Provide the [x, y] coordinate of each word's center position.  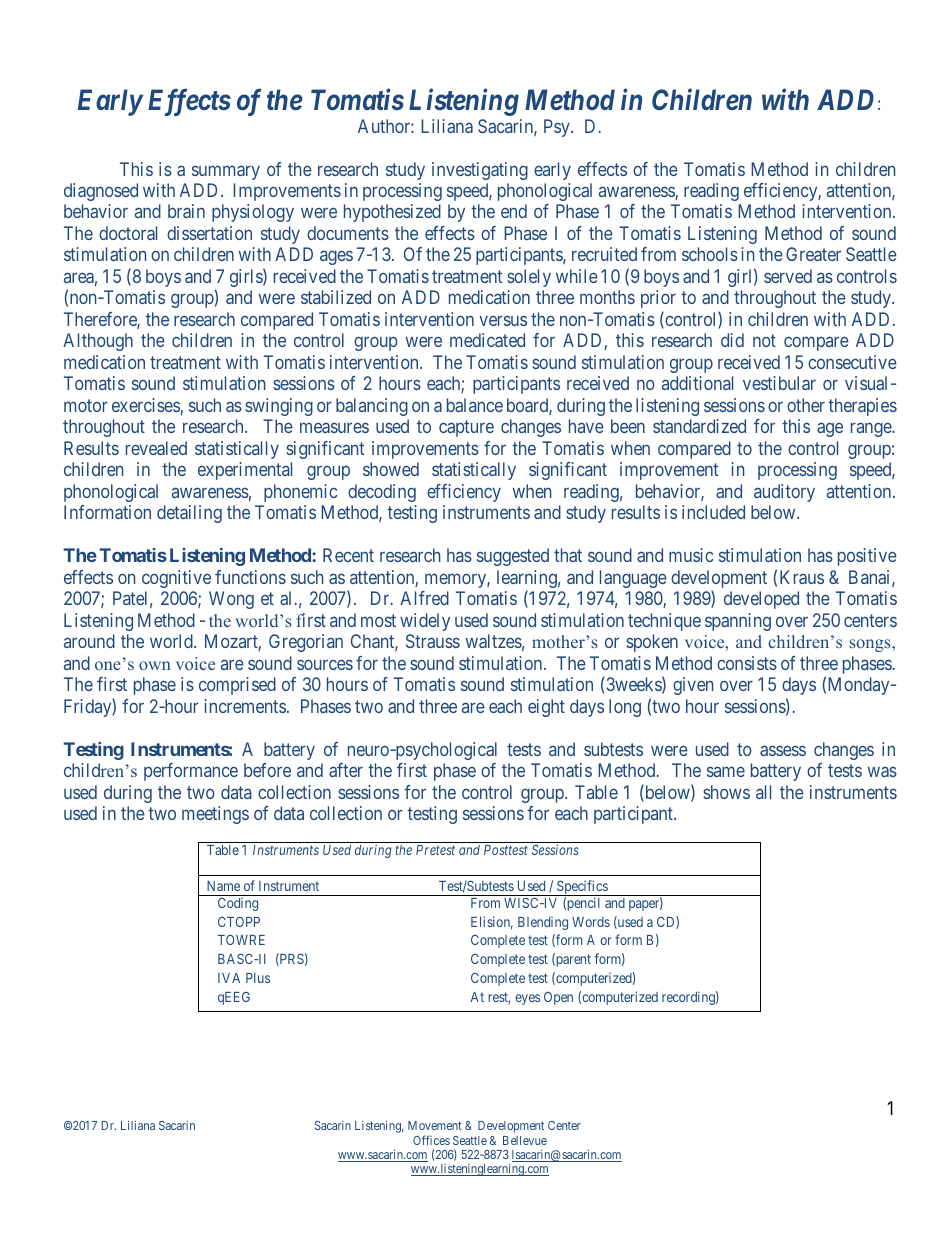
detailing [189, 514]
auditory [784, 493]
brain [186, 211]
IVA [229, 978]
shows [726, 792]
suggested [513, 557]
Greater [813, 254]
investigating [480, 171]
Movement [435, 1125]
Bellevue [525, 1140]
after [346, 770]
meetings [215, 815]
